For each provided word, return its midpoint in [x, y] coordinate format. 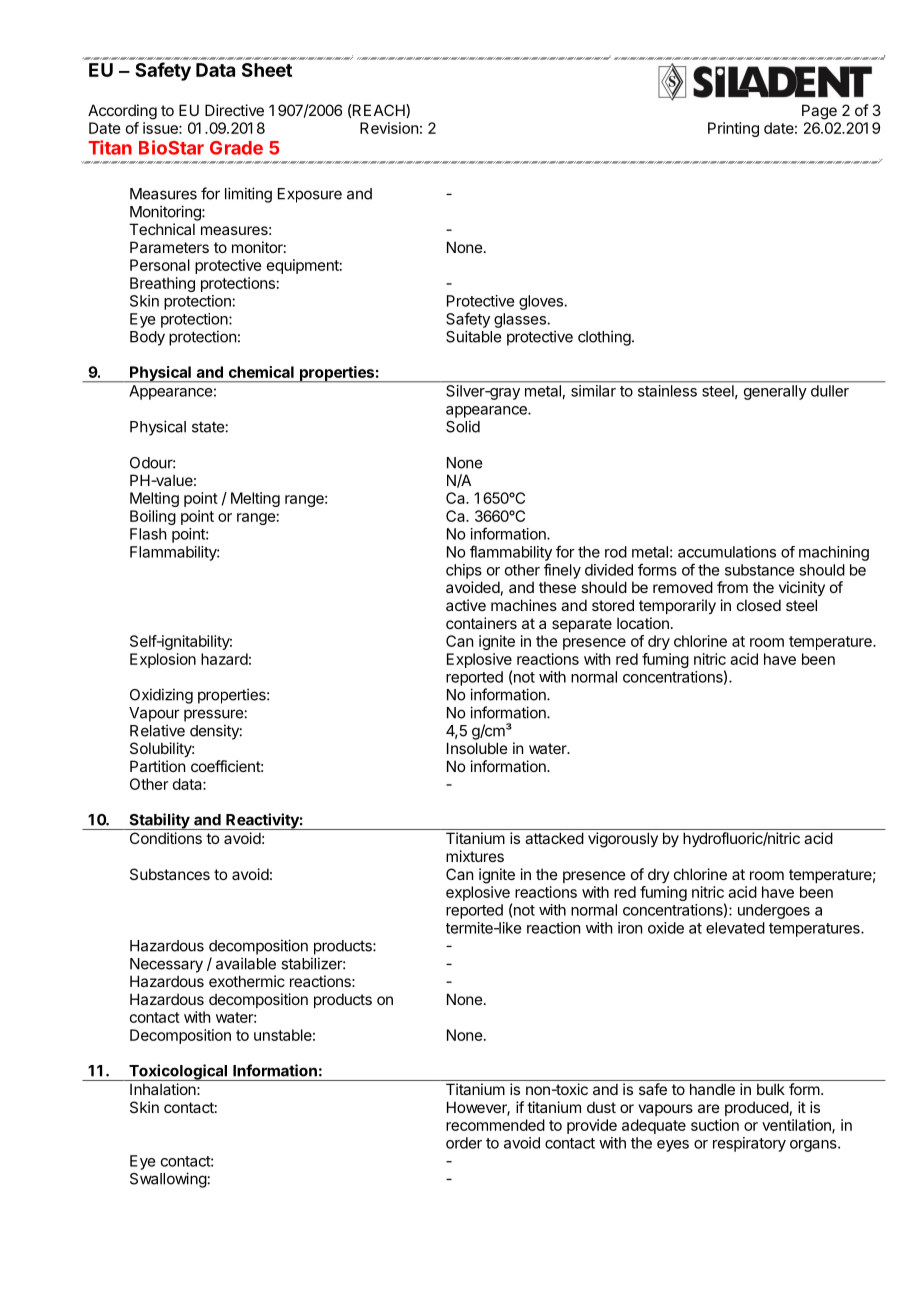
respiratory [749, 1144]
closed [759, 605]
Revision [389, 128]
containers [481, 623]
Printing [733, 129]
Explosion [163, 660]
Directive [234, 110]
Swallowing [168, 1180]
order [464, 1143]
